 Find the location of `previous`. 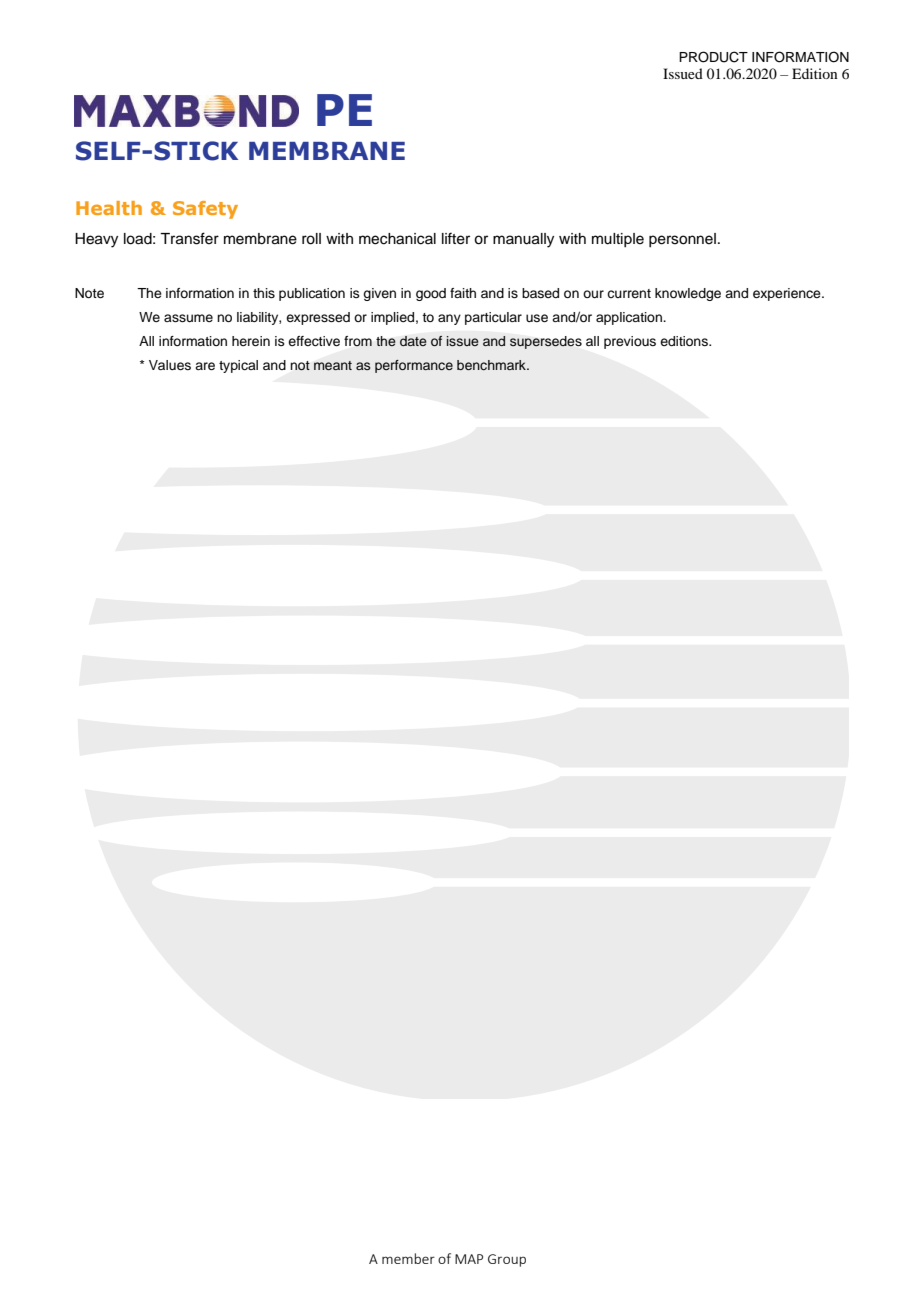

previous is located at coordinates (630, 342).
